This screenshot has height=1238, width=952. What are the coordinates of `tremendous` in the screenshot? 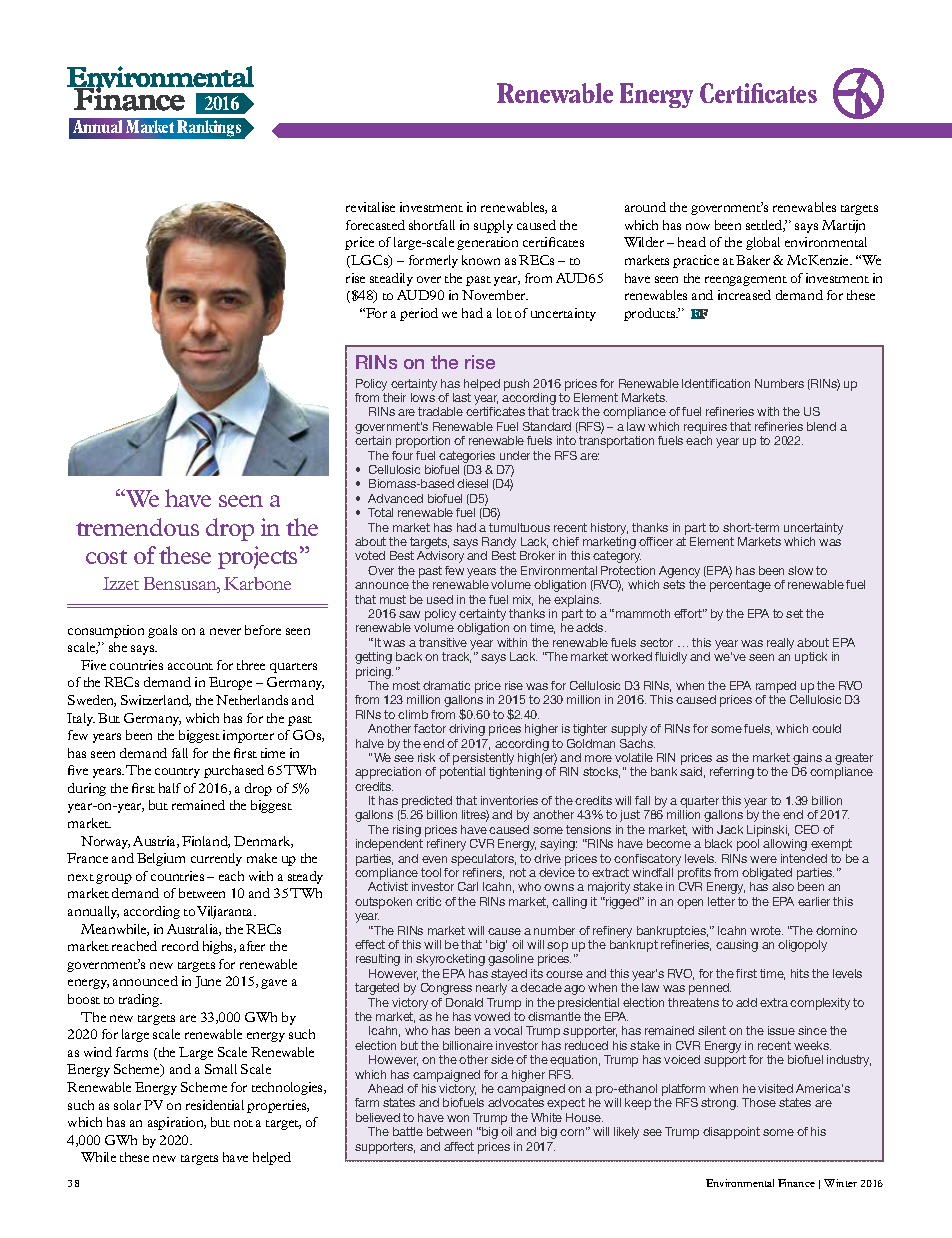 It's located at (137, 527).
